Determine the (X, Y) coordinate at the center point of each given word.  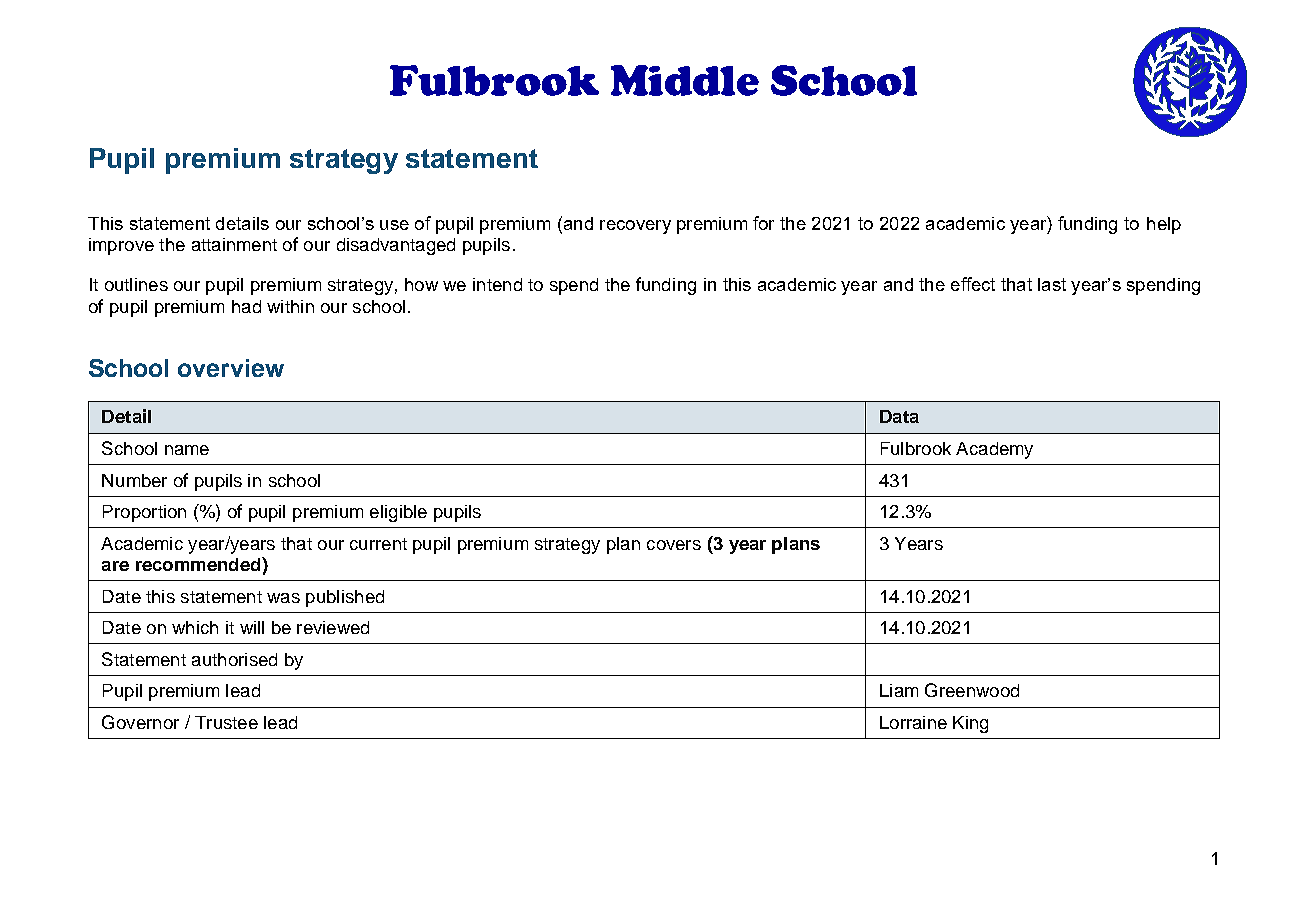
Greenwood (972, 690)
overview (231, 368)
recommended (199, 564)
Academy (994, 450)
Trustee (226, 722)
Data (899, 416)
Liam (899, 690)
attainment (234, 244)
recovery (635, 227)
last (1052, 284)
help (1164, 225)
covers (674, 545)
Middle (685, 80)
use (394, 225)
